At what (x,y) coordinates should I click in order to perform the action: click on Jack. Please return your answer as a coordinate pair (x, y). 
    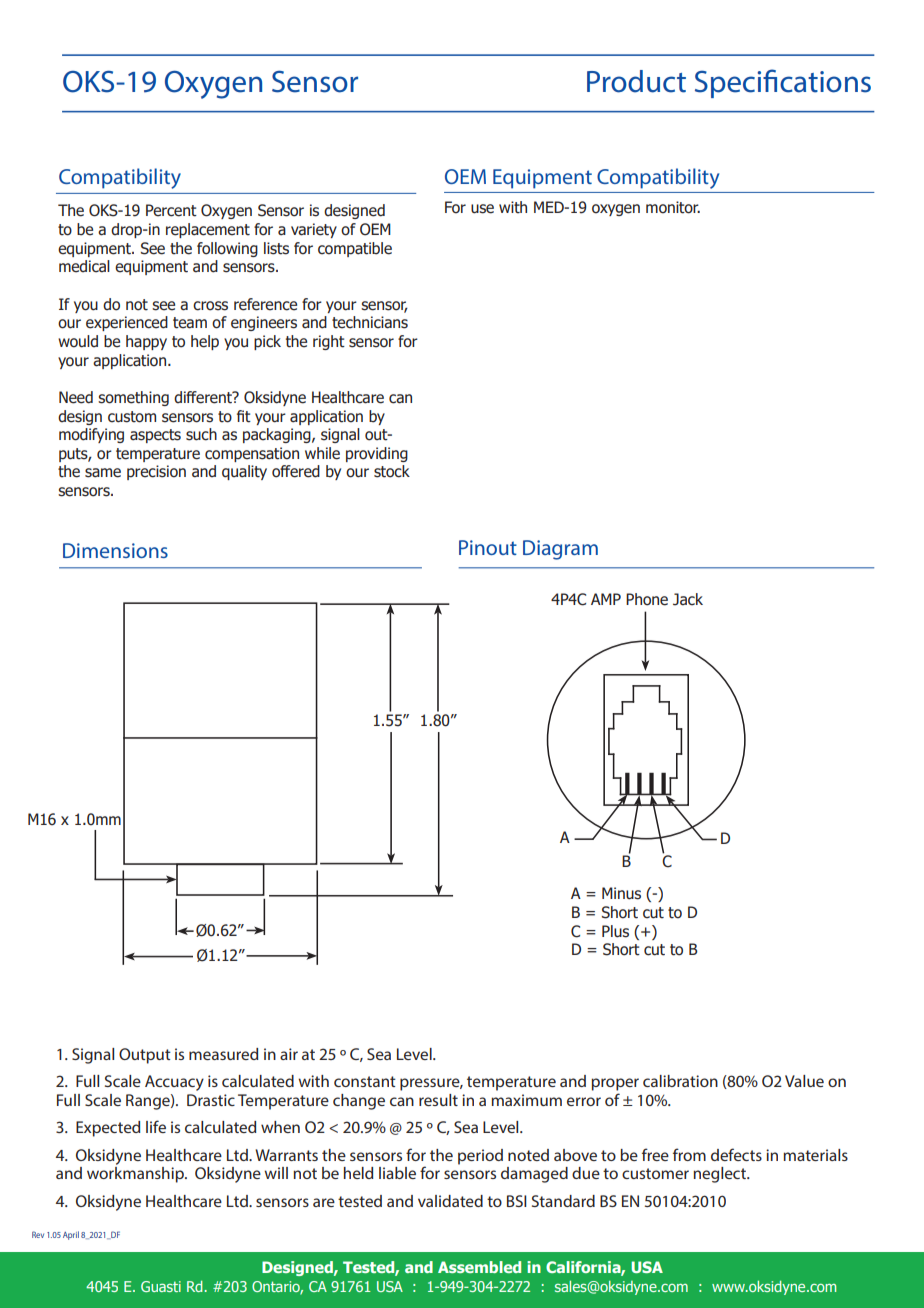
    Looking at the image, I should click on (688, 599).
